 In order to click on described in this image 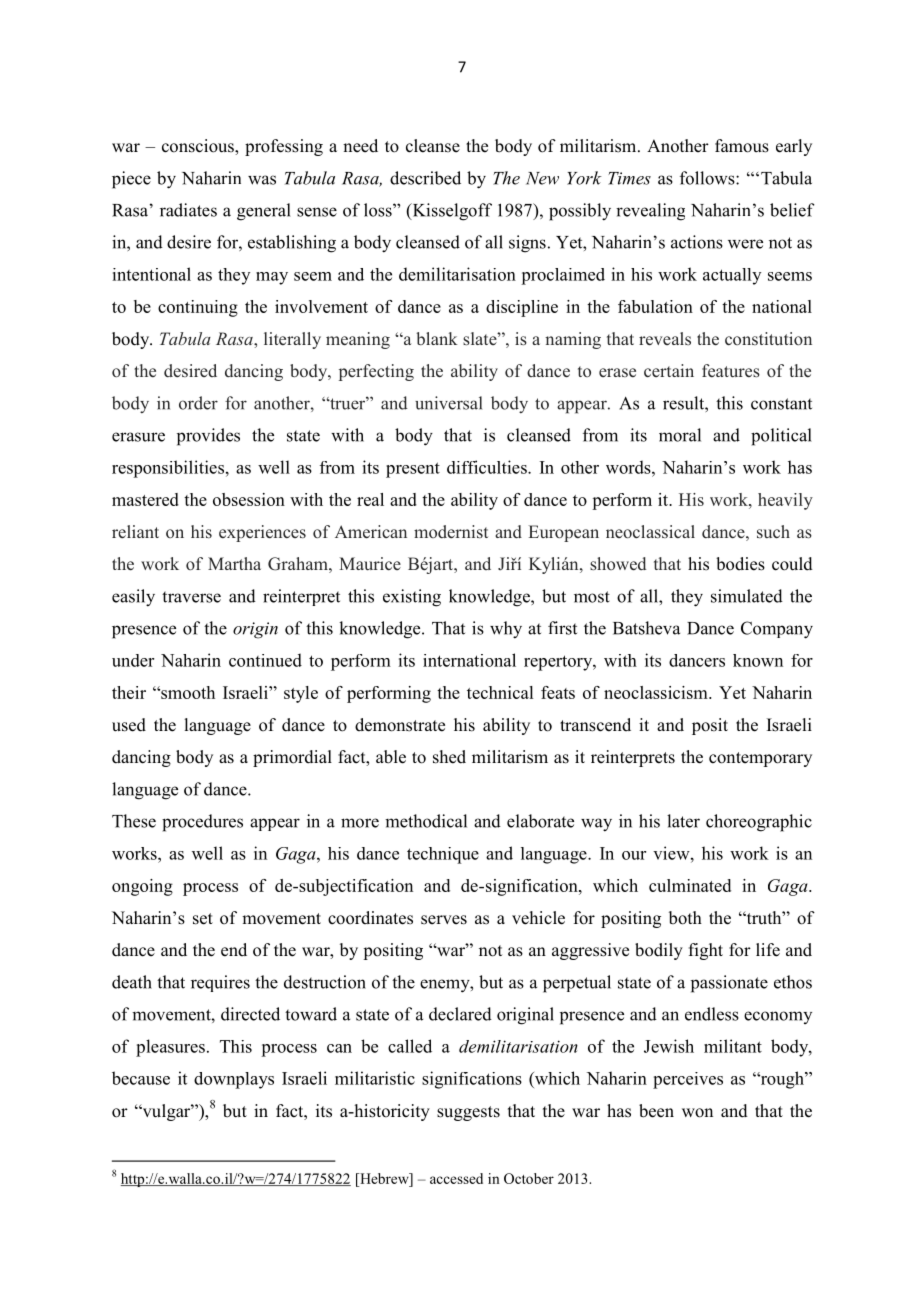, I will do `click(425, 178)`.
